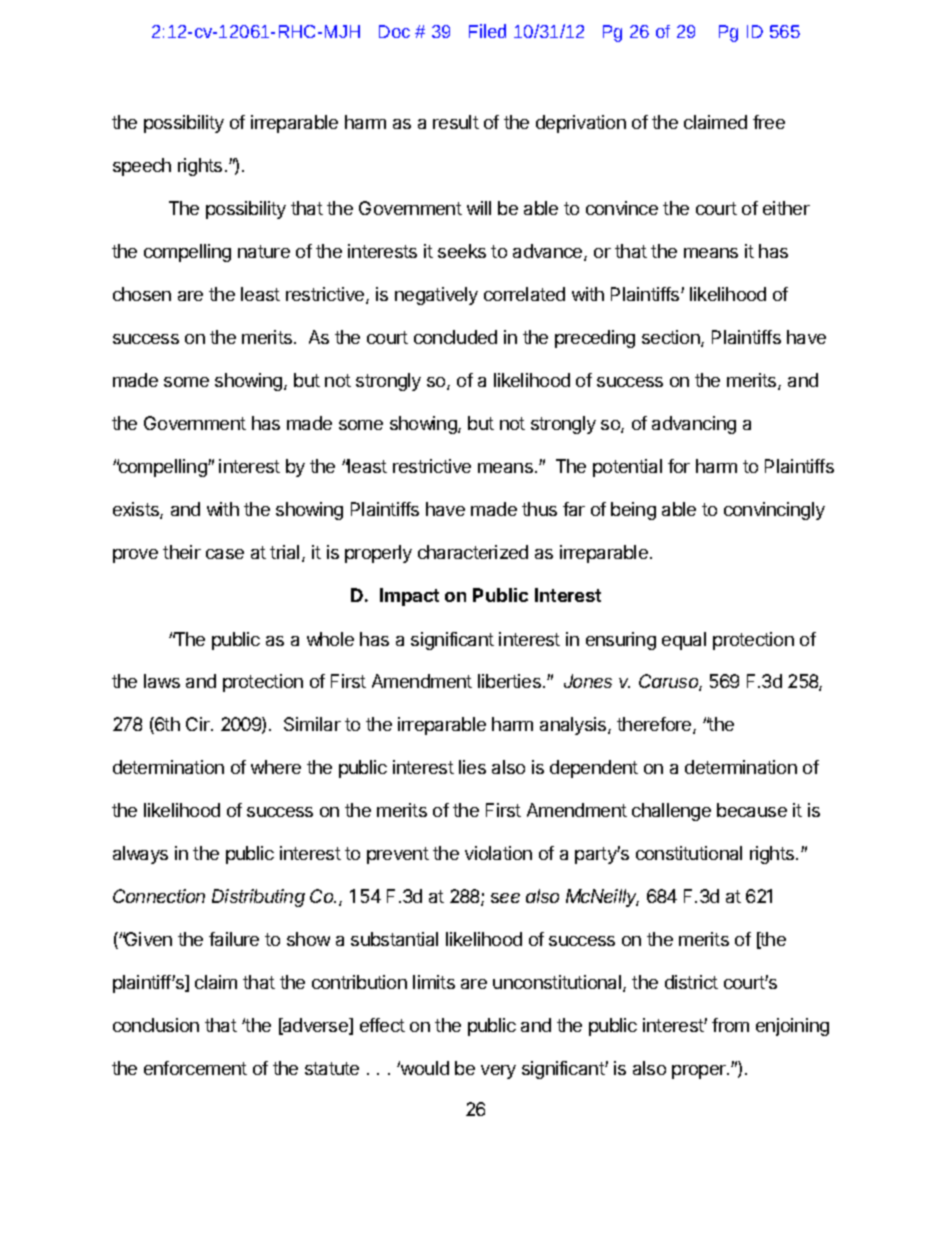  I want to click on speech, so click(142, 167).
